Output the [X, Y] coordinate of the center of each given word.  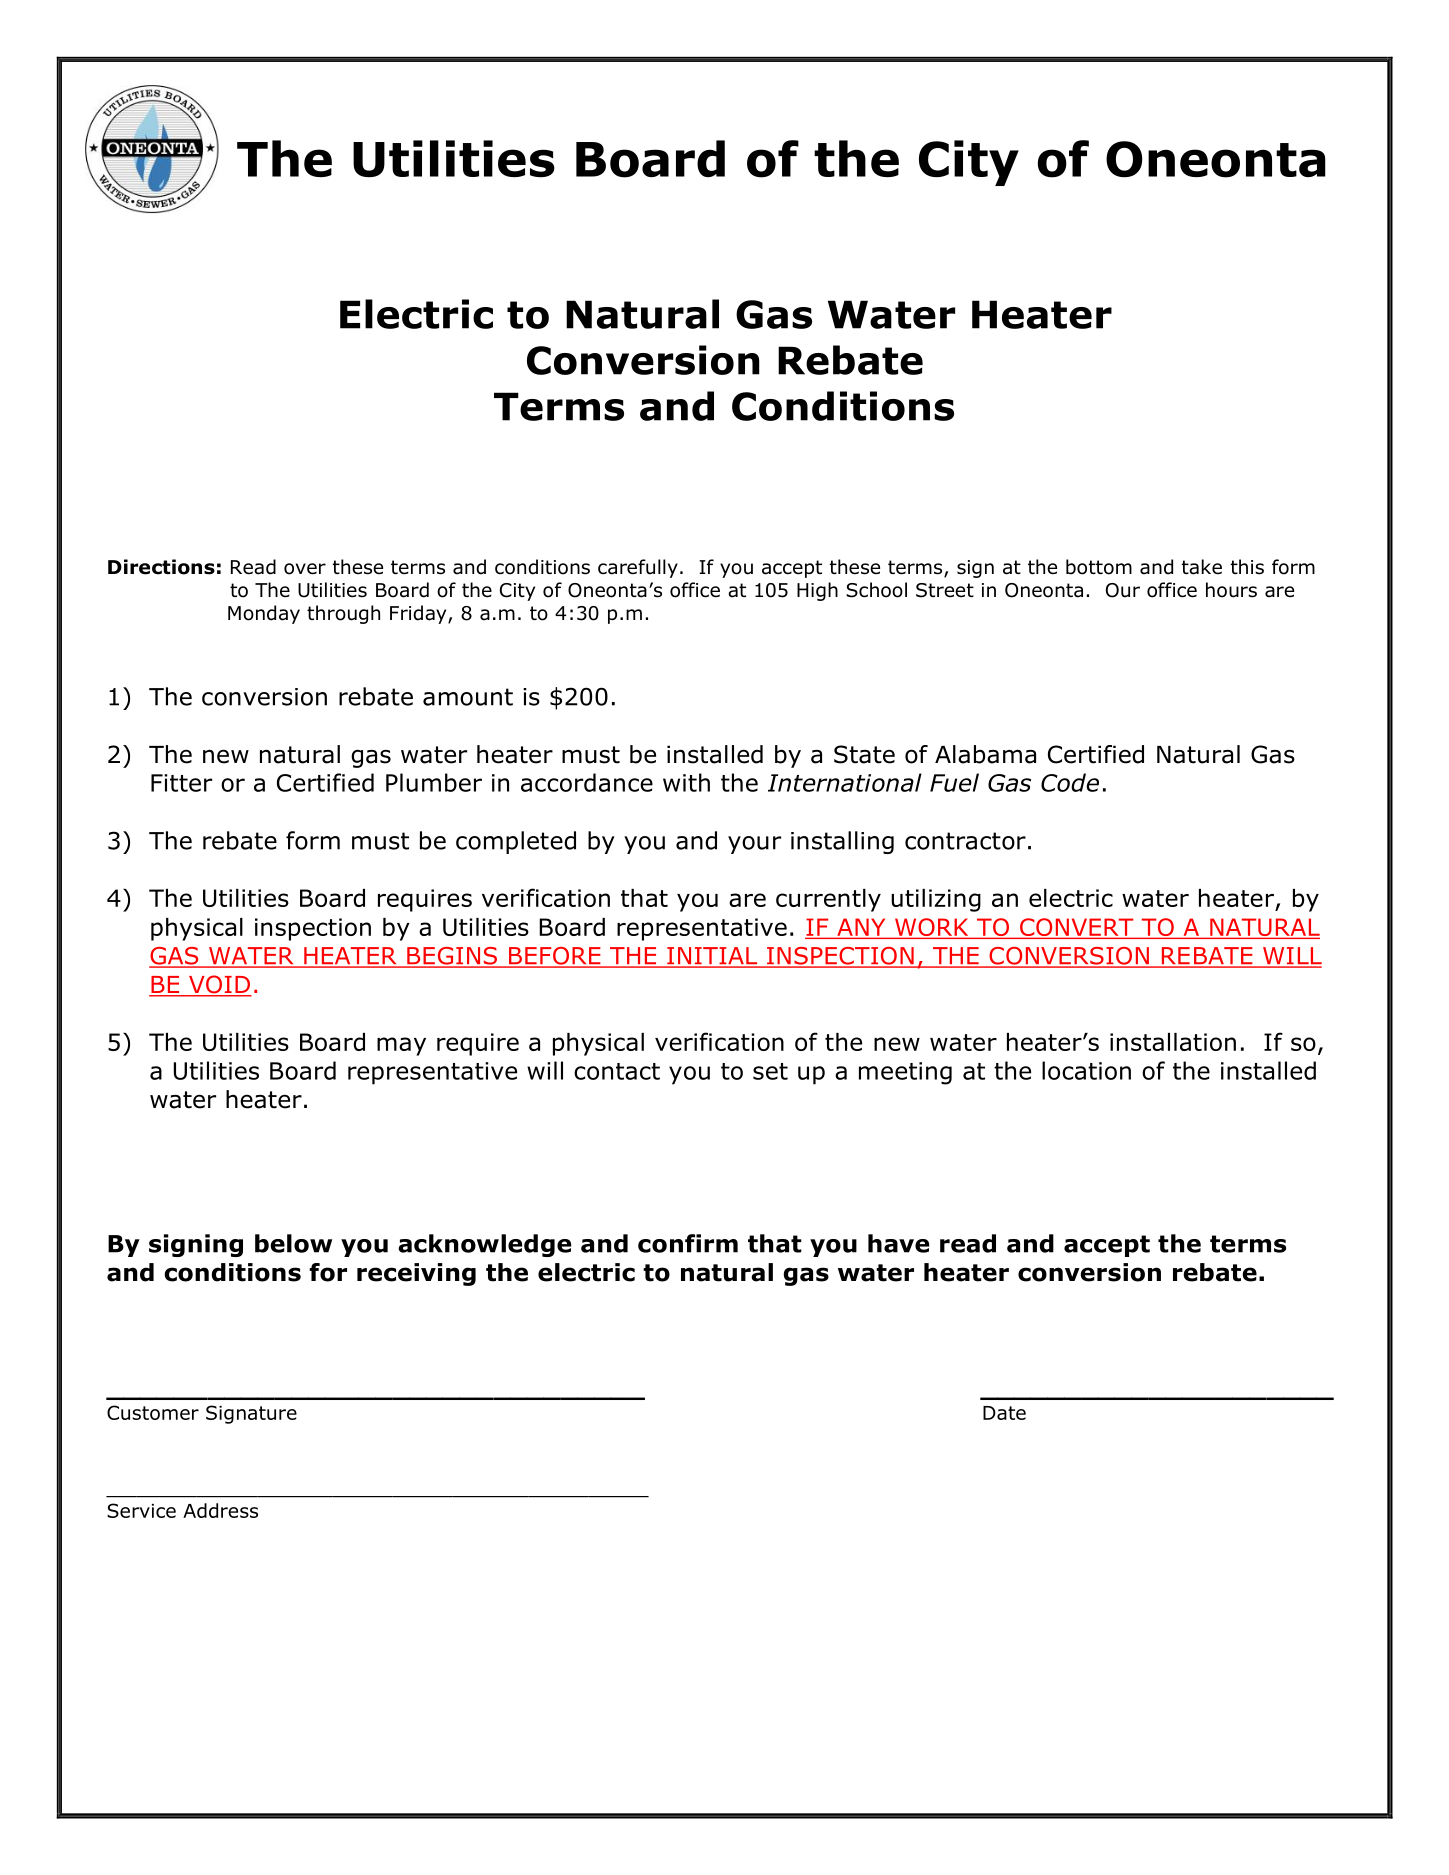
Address [220, 1510]
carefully [638, 568]
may [401, 1046]
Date [1004, 1413]
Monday [264, 614]
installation [1173, 1042]
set [770, 1071]
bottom [1099, 567]
